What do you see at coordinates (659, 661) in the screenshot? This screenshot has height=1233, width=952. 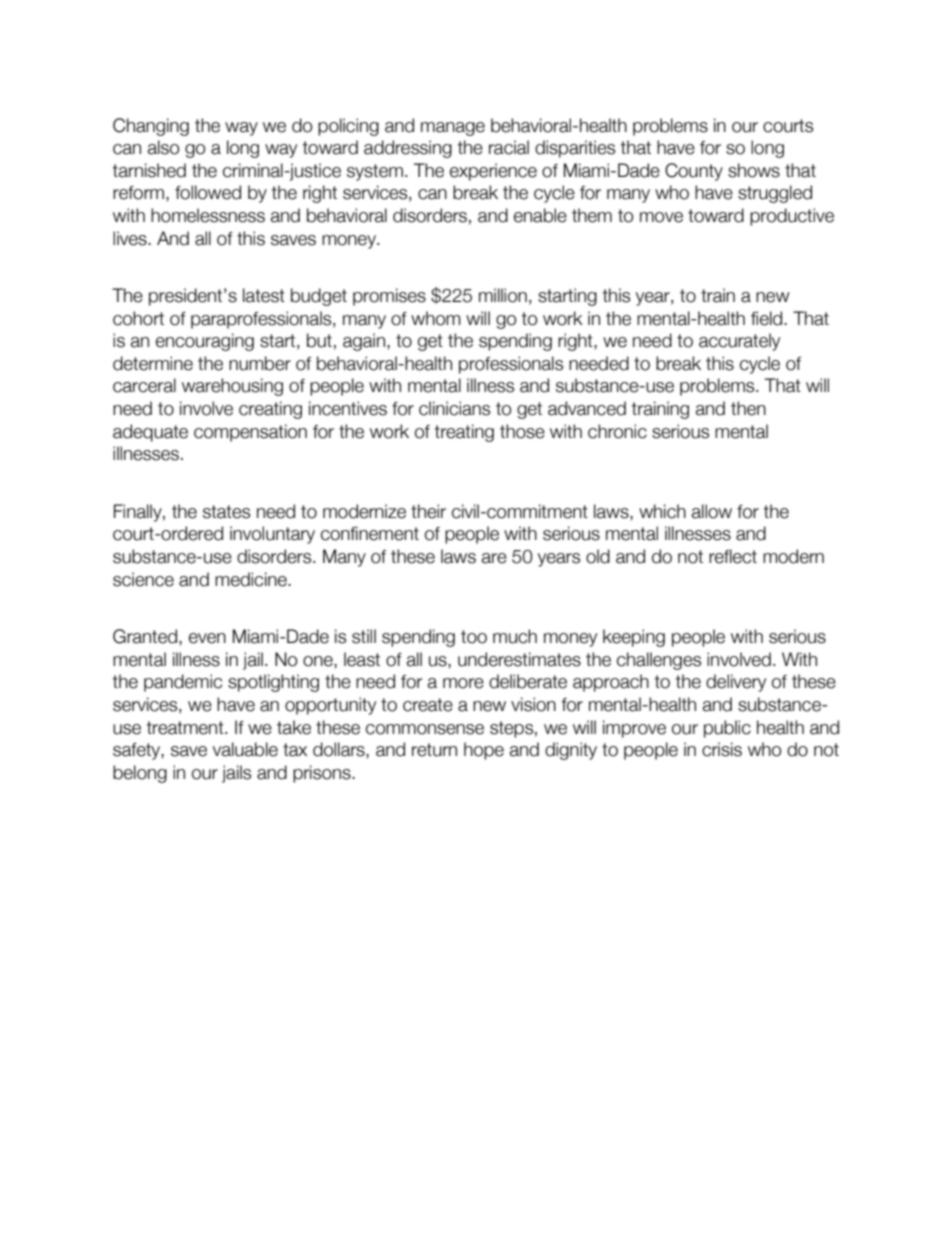 I see `challenges` at bounding box center [659, 661].
